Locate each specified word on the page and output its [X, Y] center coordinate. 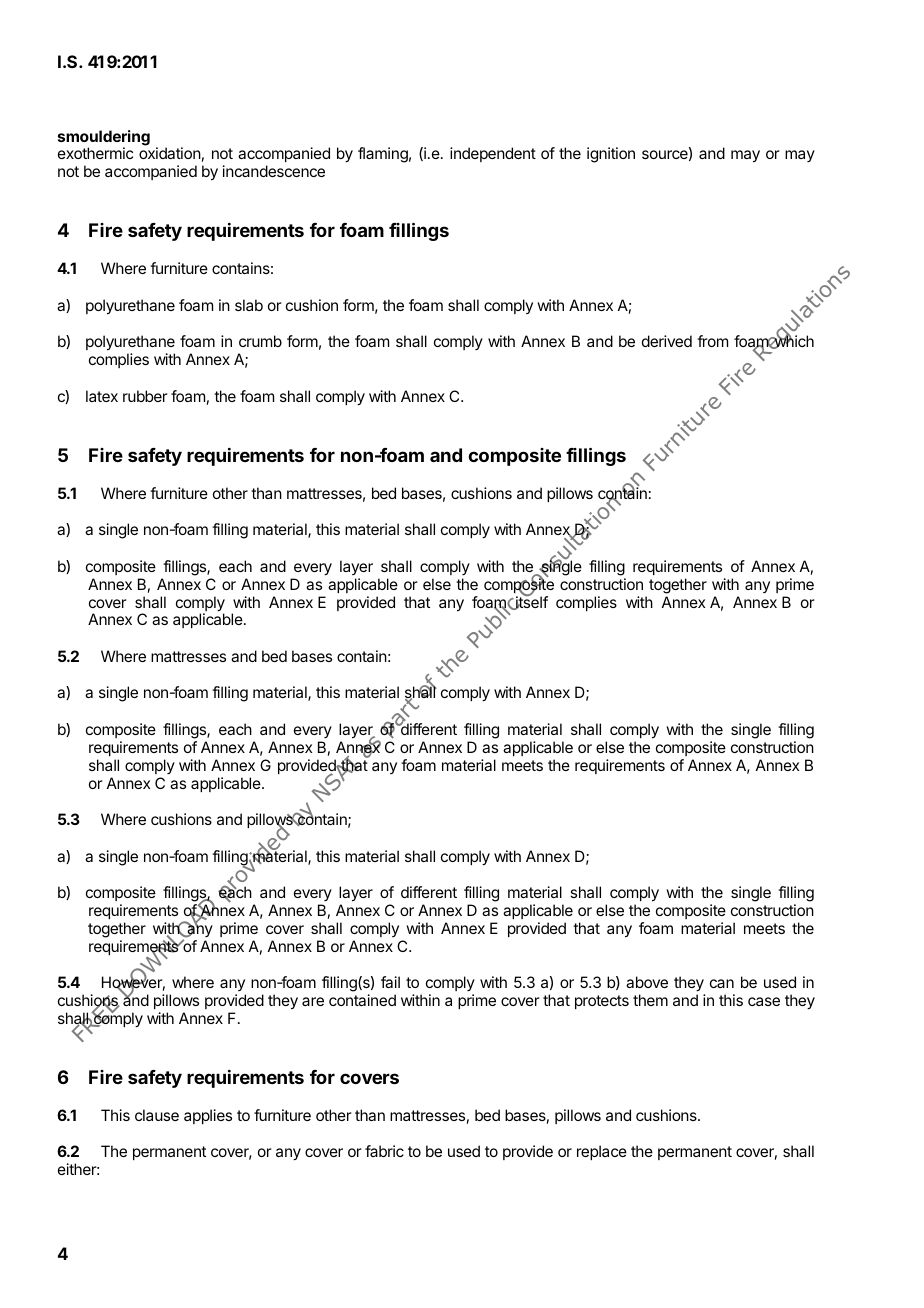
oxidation [170, 153]
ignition [611, 155]
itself [531, 602]
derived [667, 341]
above [647, 982]
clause [157, 1115]
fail [390, 982]
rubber [145, 396]
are [313, 1001]
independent [493, 154]
